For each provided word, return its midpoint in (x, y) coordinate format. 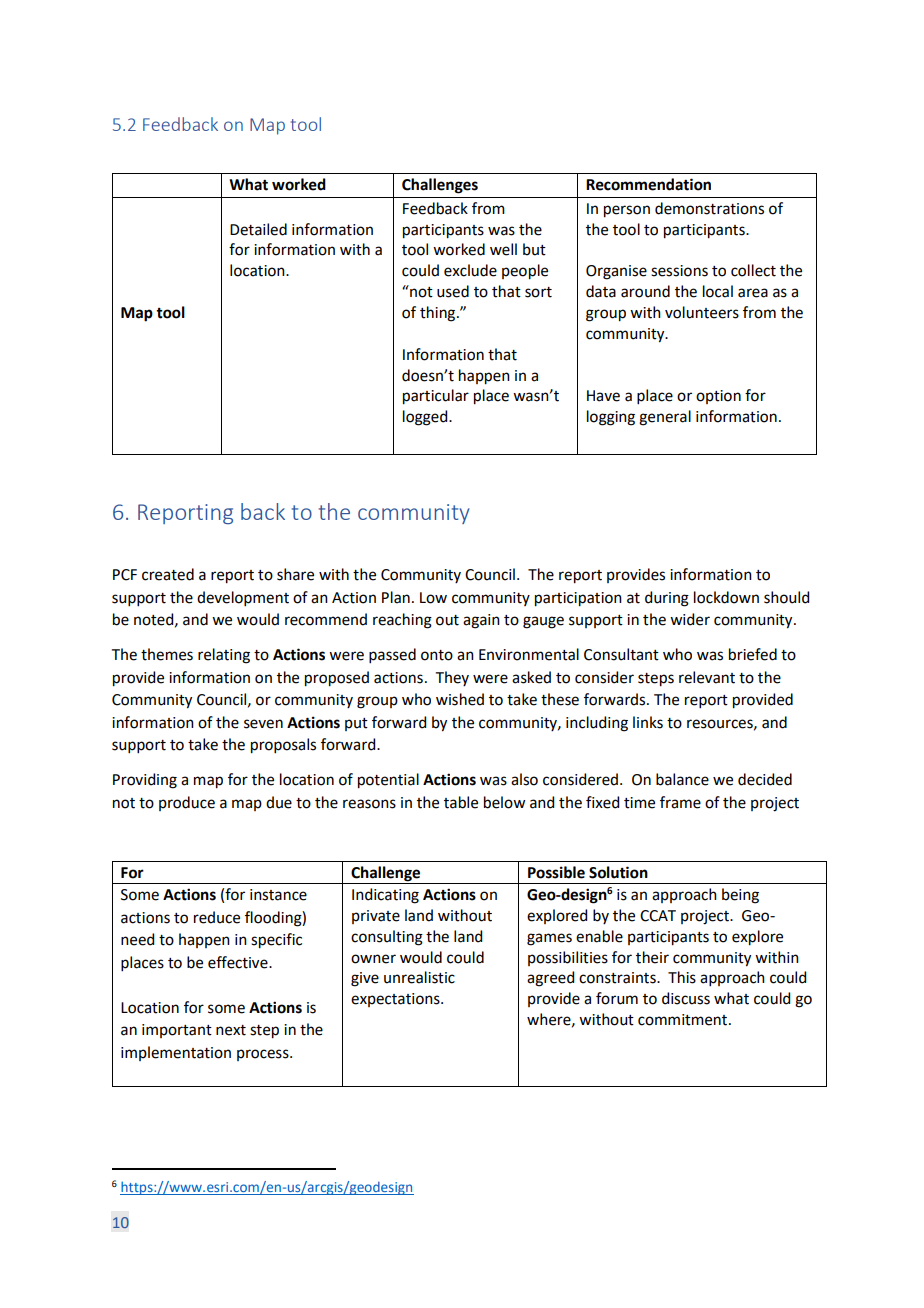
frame (680, 802)
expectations (396, 1000)
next (231, 1030)
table (461, 802)
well (503, 249)
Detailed (258, 229)
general (665, 418)
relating (224, 656)
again (481, 621)
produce (187, 803)
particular (436, 397)
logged (426, 418)
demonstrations (709, 208)
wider (690, 619)
